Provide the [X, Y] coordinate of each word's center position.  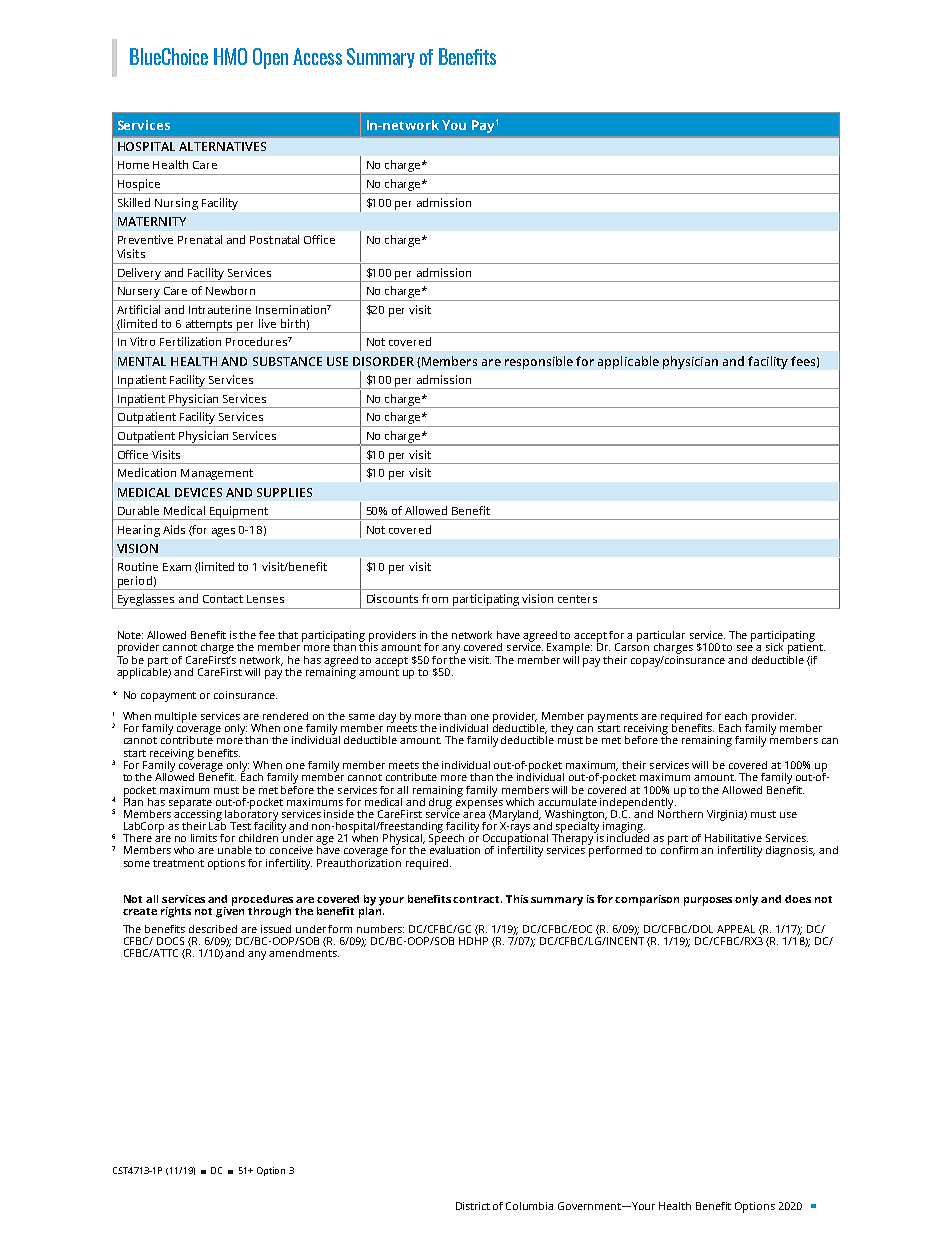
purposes [708, 901]
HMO [230, 56]
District [473, 1206]
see [745, 648]
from [435, 598]
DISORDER [383, 361]
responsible [539, 362]
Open [270, 58]
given [230, 911]
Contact [223, 599]
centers [577, 599]
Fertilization [190, 341]
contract [477, 899]
